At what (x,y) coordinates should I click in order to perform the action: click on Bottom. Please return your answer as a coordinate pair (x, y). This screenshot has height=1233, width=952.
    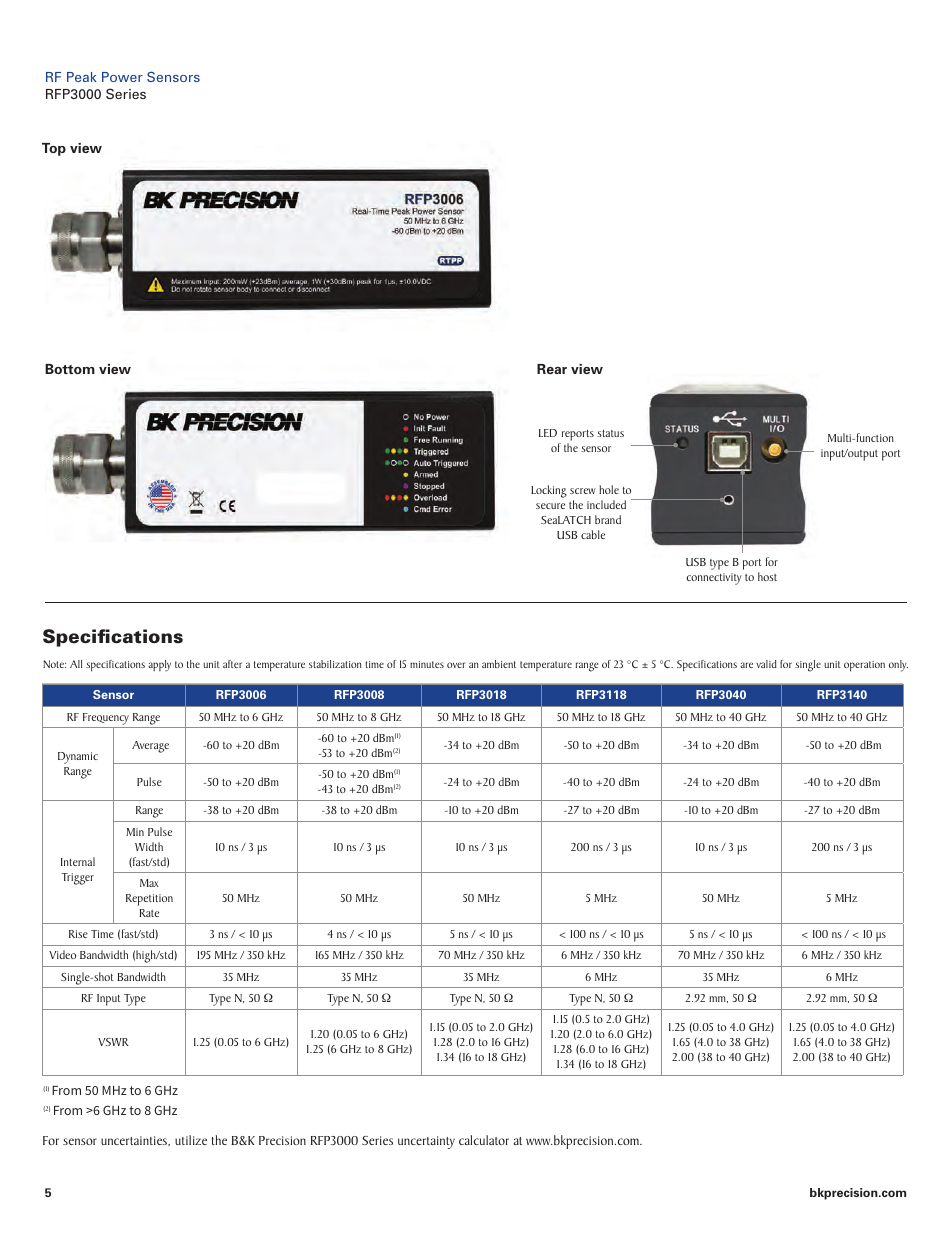
    Looking at the image, I should click on (70, 369).
